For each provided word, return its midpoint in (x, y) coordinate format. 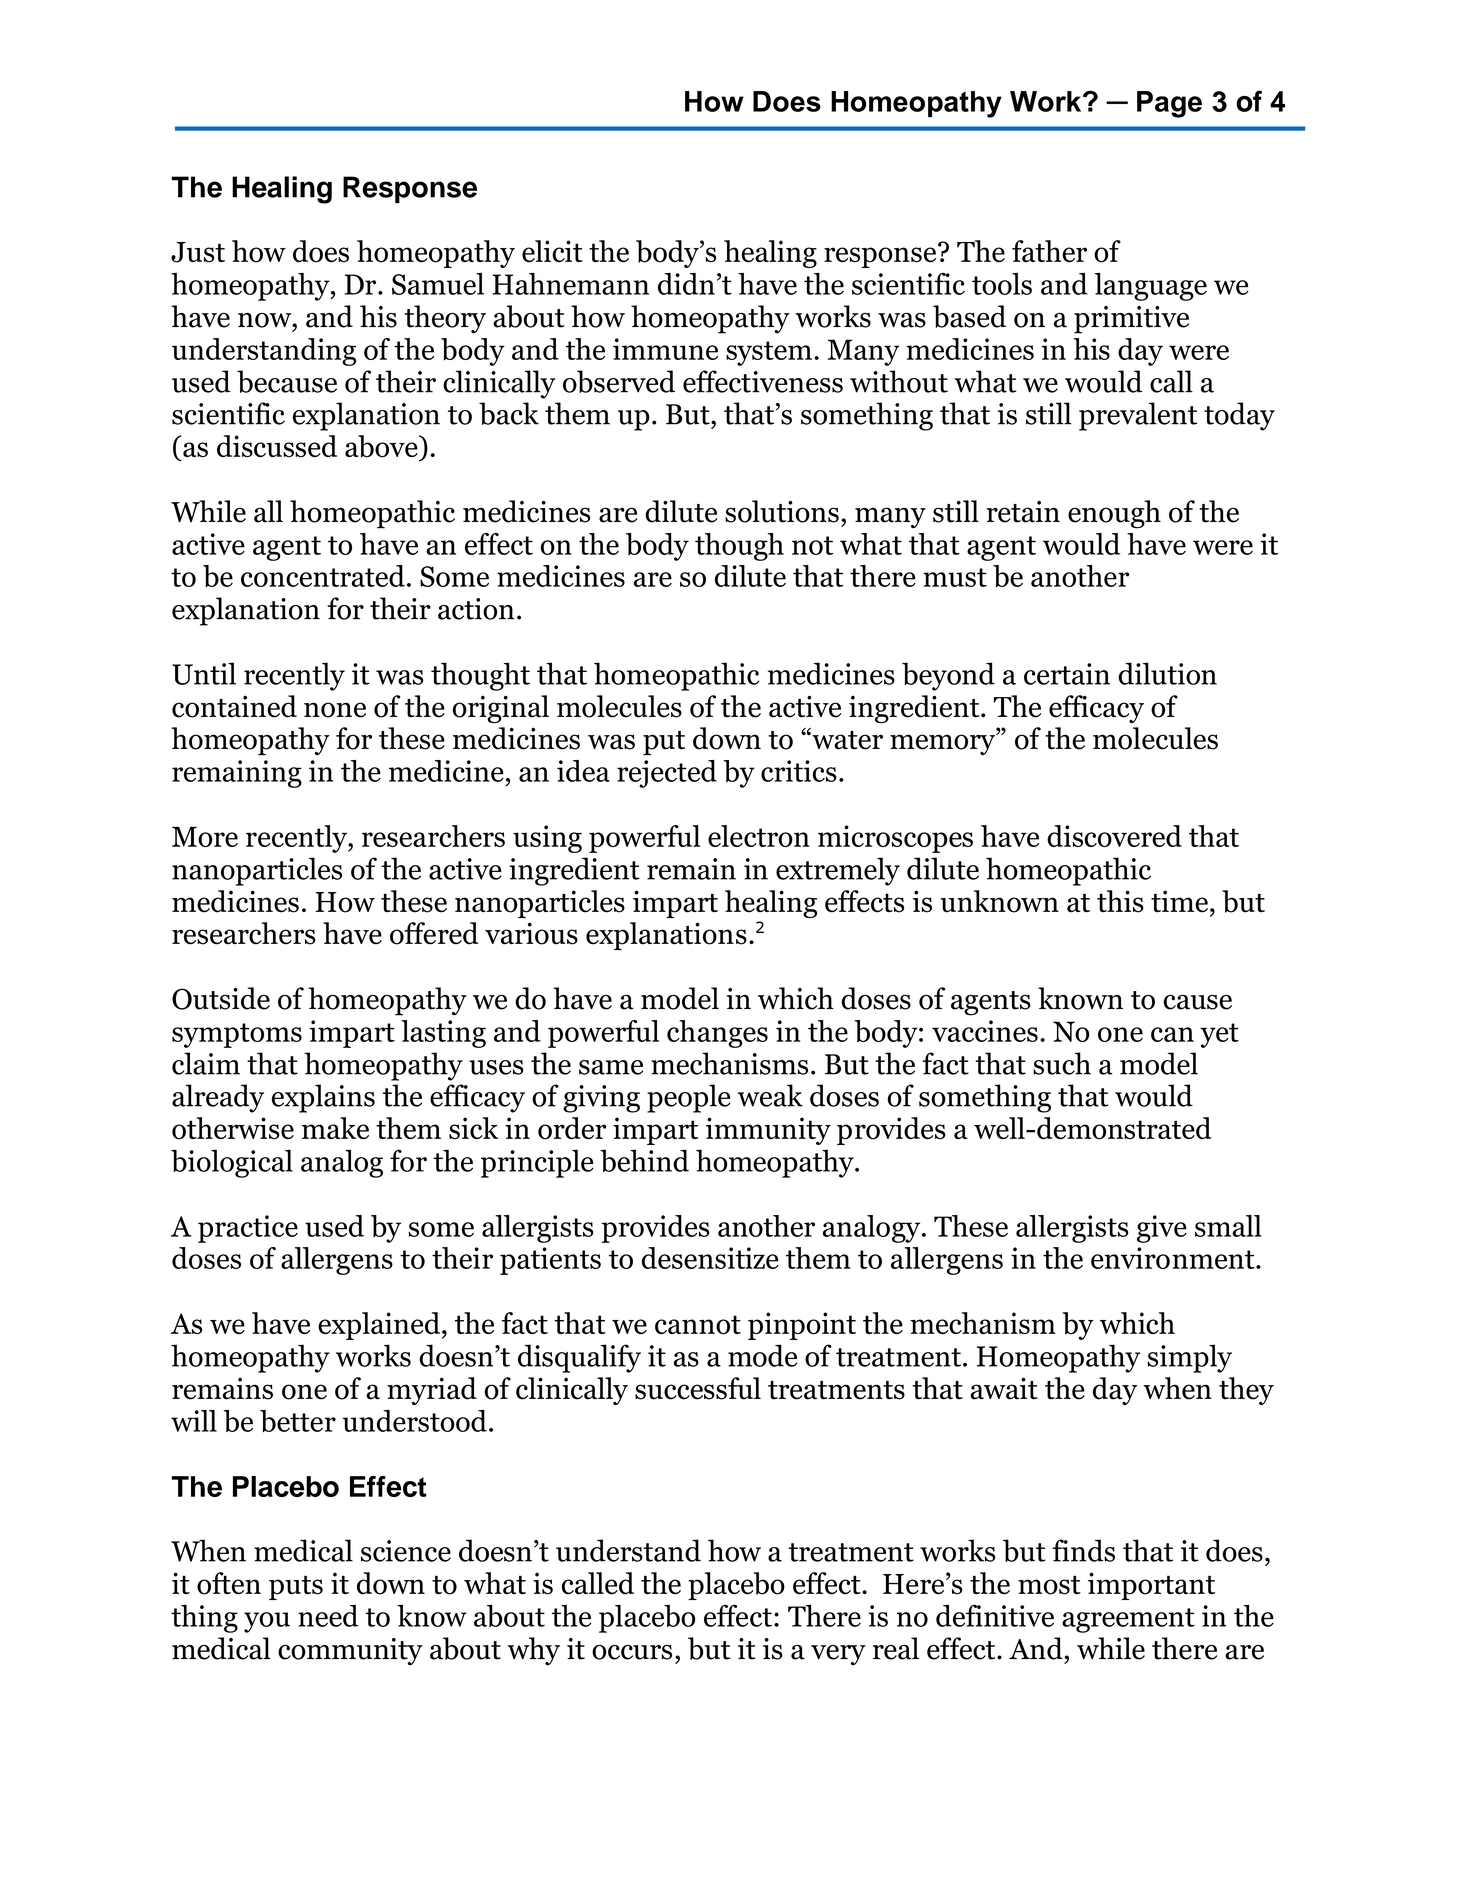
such (1062, 1063)
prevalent (1138, 416)
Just (198, 252)
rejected (667, 774)
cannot (698, 1325)
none (335, 710)
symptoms (237, 1035)
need (328, 1616)
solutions (782, 511)
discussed (277, 446)
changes (717, 1034)
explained (380, 1326)
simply (1189, 1358)
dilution (1167, 673)
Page (1169, 104)
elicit (552, 251)
